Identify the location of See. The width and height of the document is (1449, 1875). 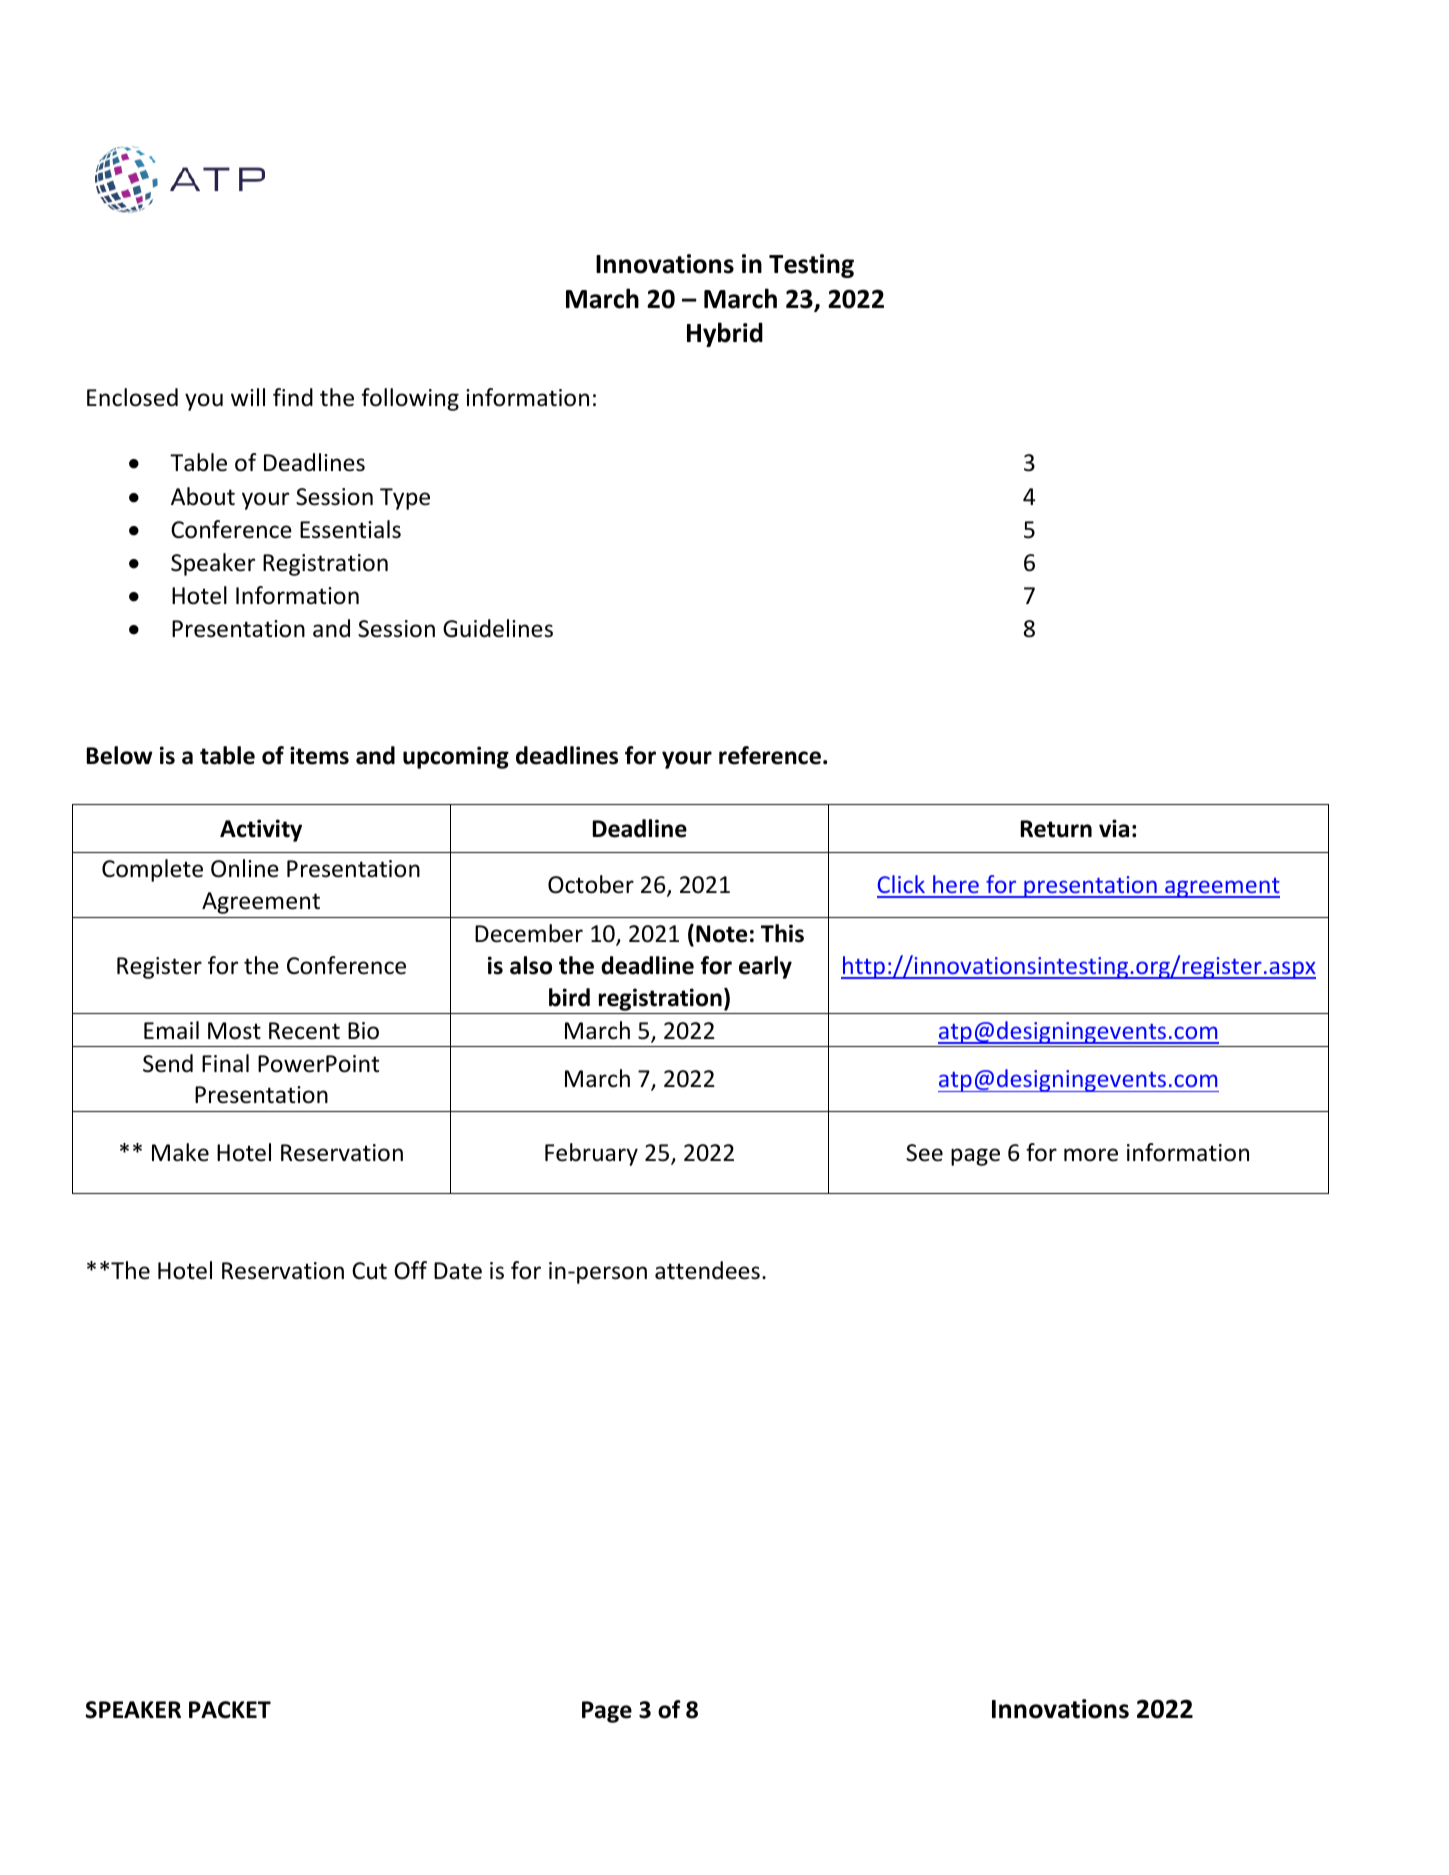
(924, 1153).
